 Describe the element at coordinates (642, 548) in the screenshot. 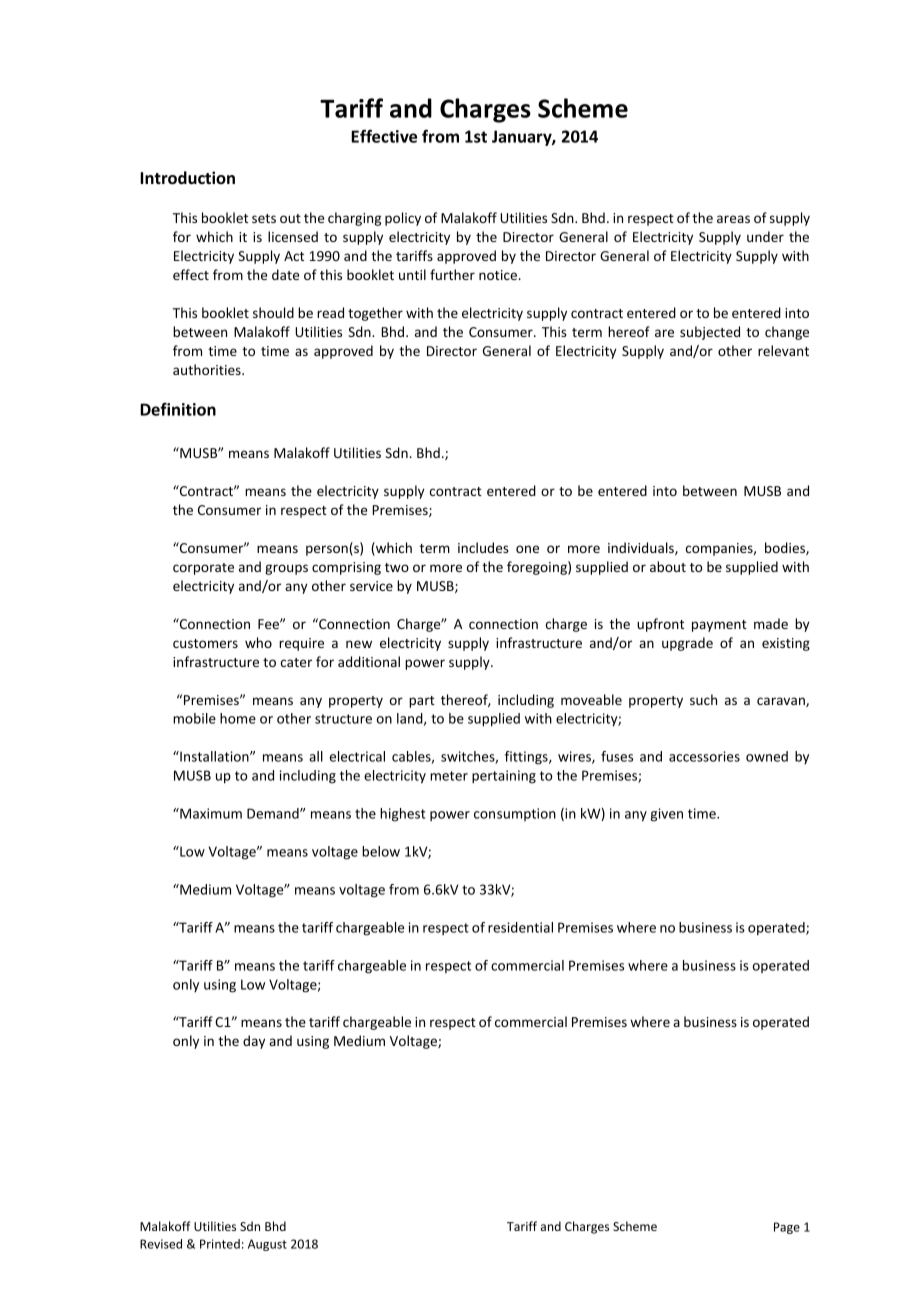

I see `individuals` at that location.
